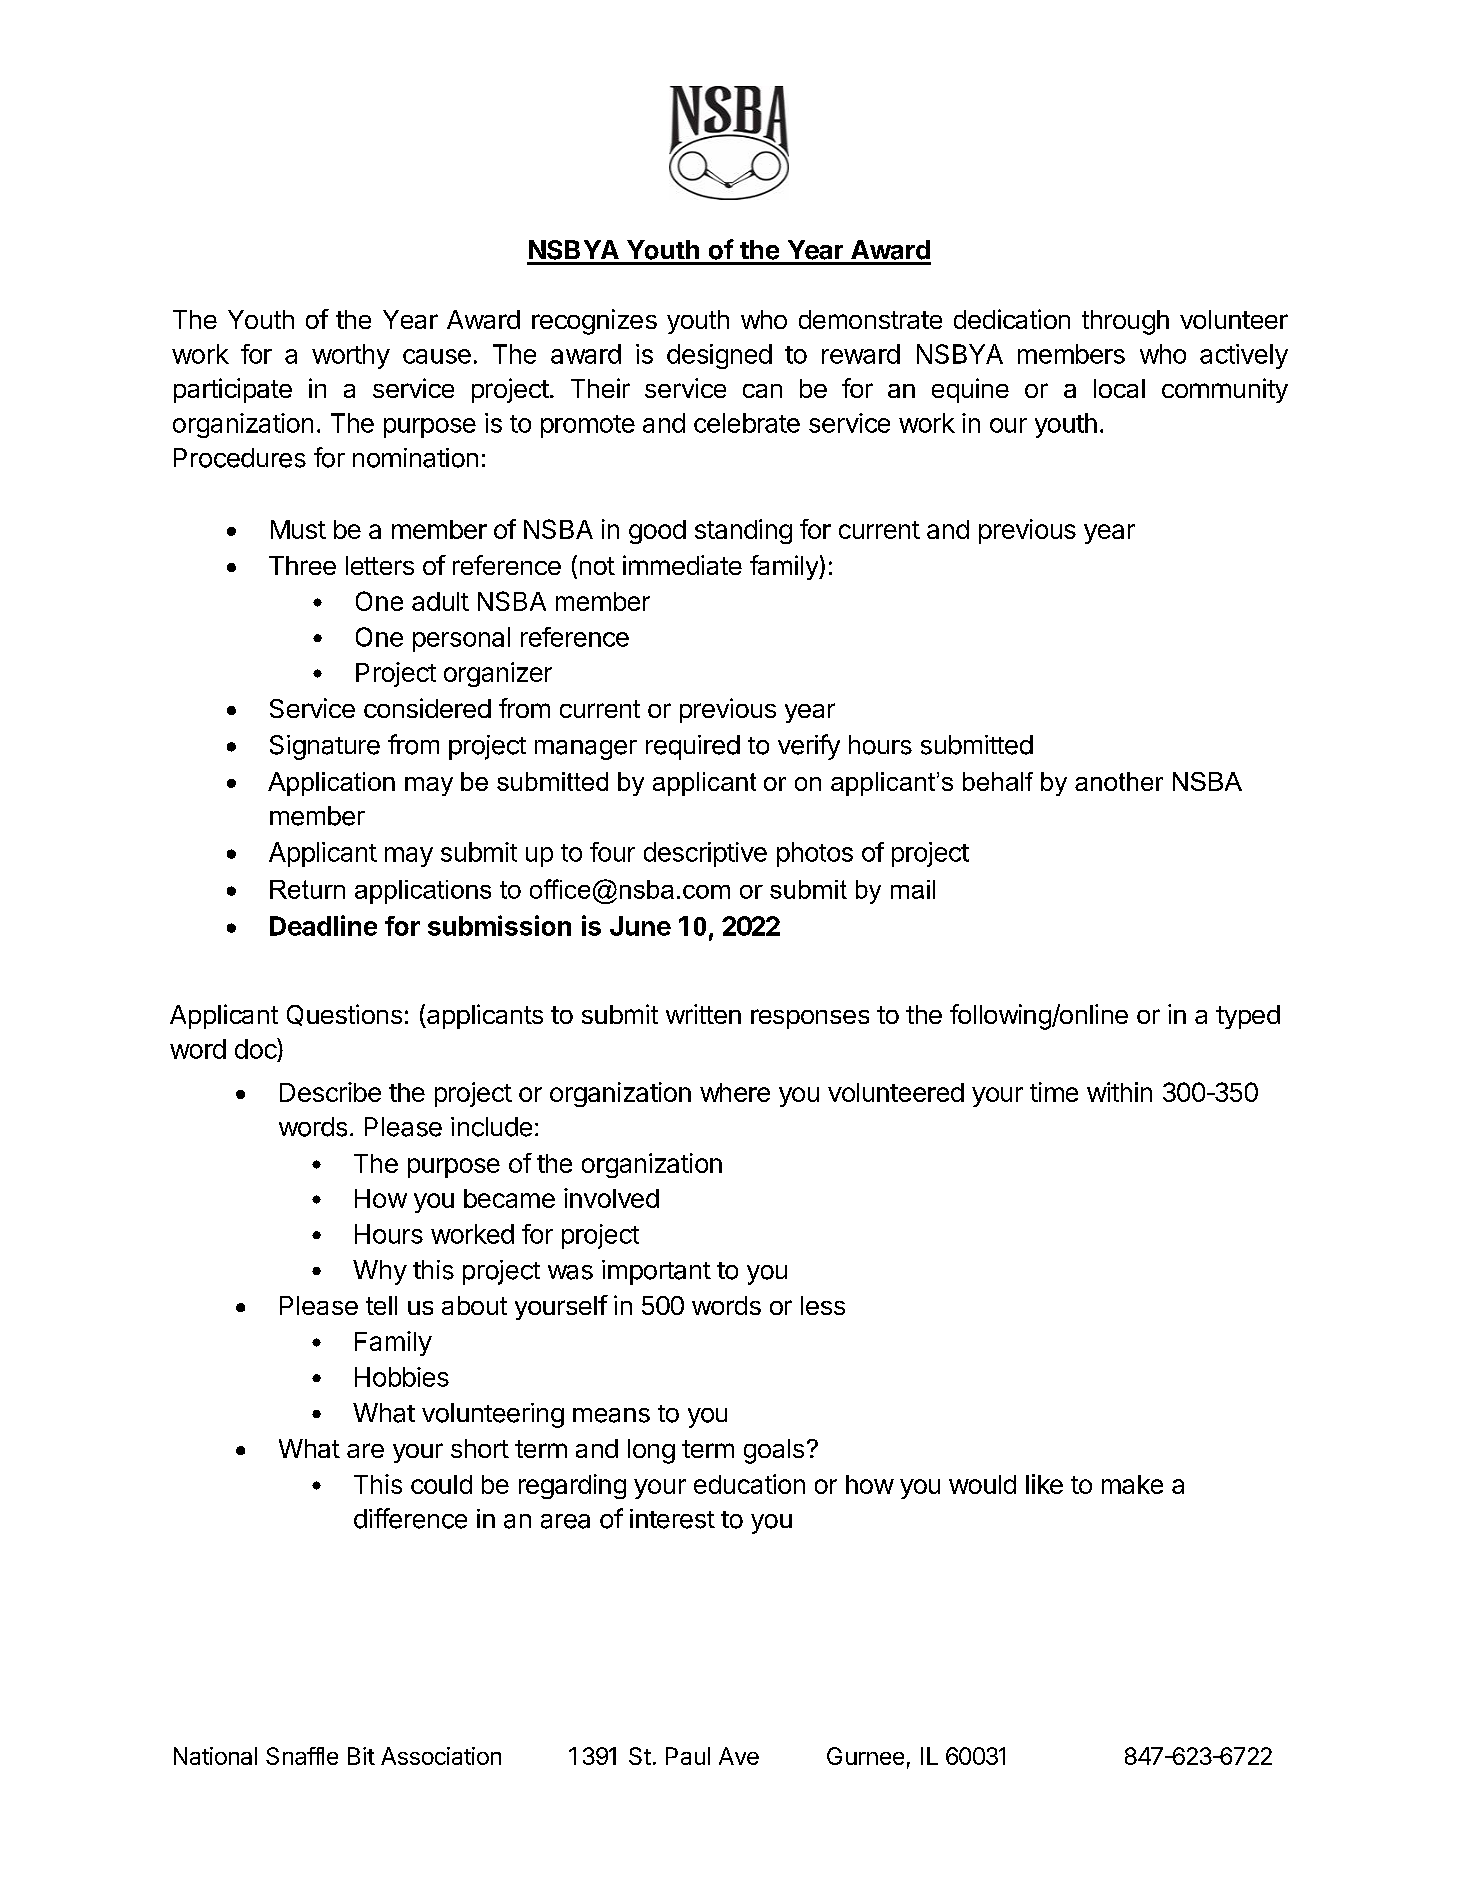  What do you see at coordinates (351, 356) in the image?
I see `worthy` at bounding box center [351, 356].
